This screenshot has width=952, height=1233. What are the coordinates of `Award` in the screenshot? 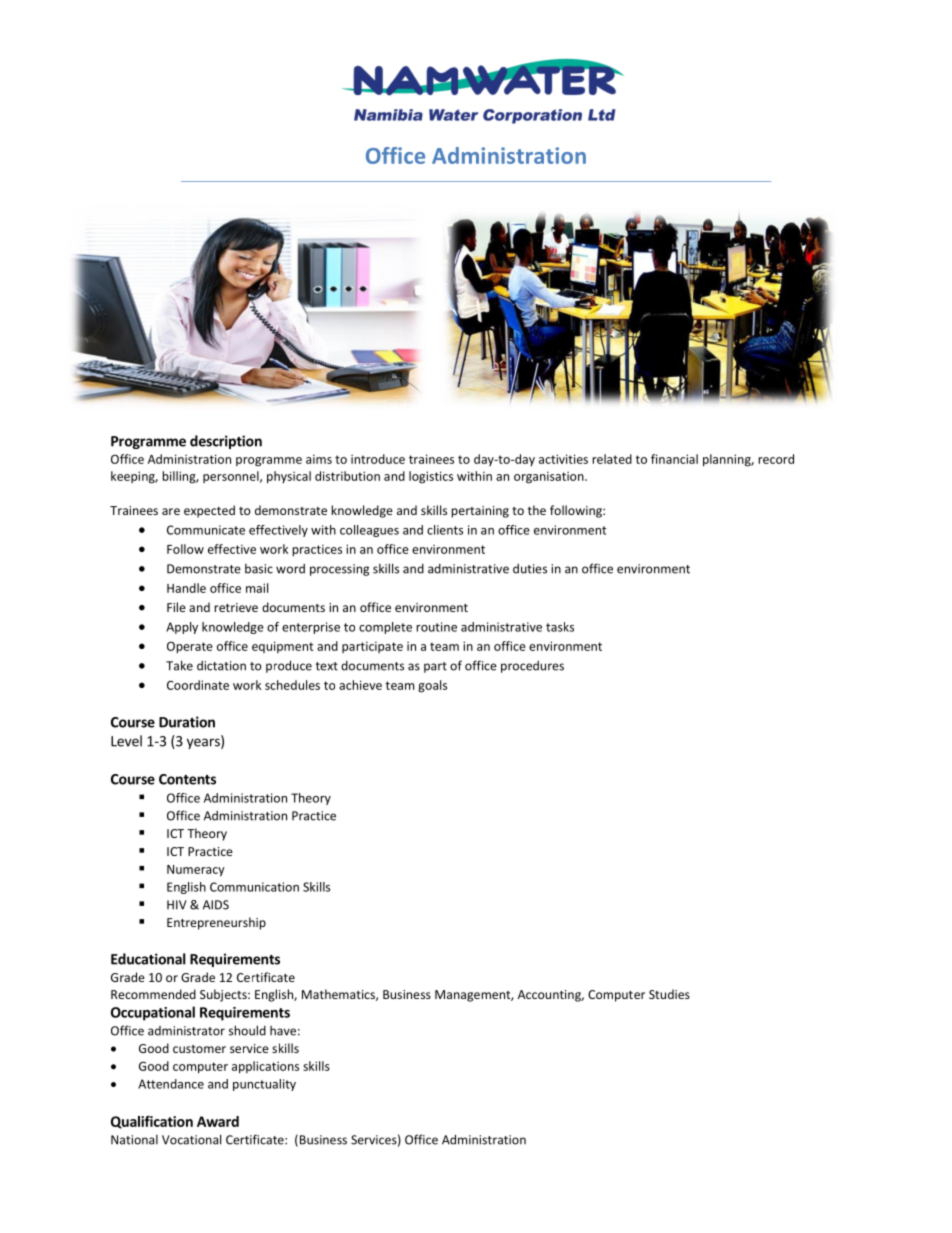 It's located at (218, 1121).
